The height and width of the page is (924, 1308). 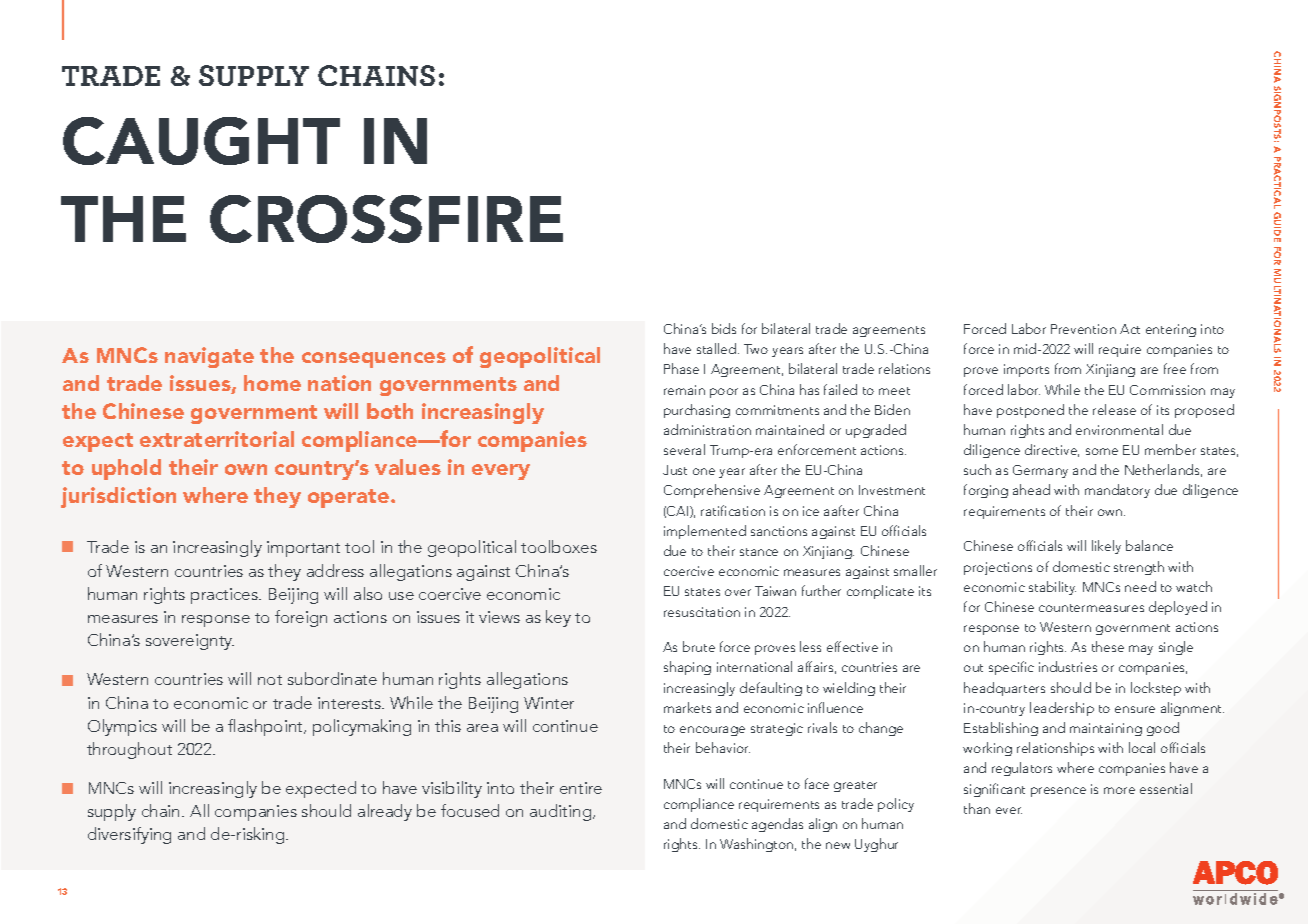 I want to click on operate, so click(x=348, y=498).
